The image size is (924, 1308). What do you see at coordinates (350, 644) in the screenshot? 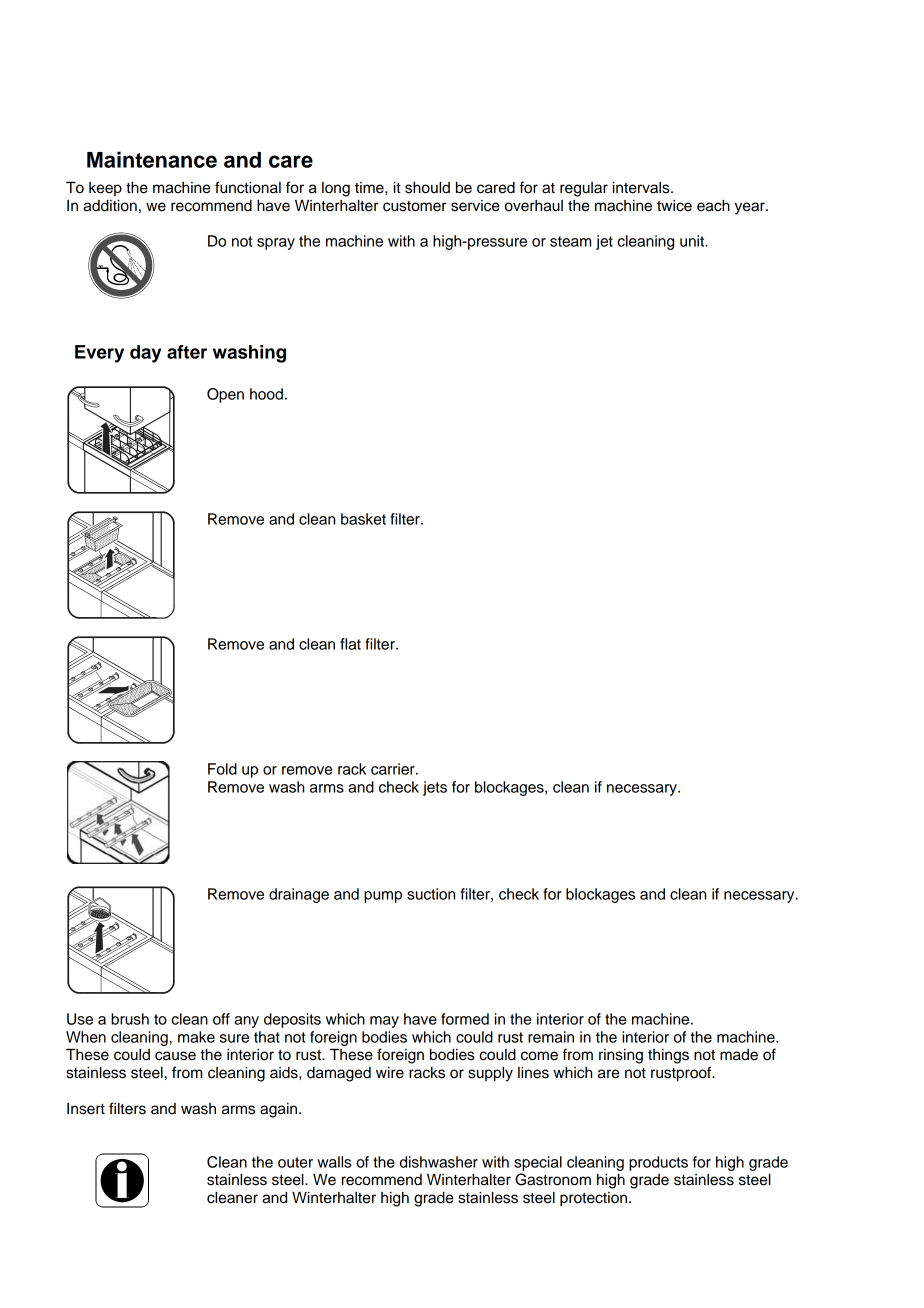
I see `flat` at bounding box center [350, 644].
